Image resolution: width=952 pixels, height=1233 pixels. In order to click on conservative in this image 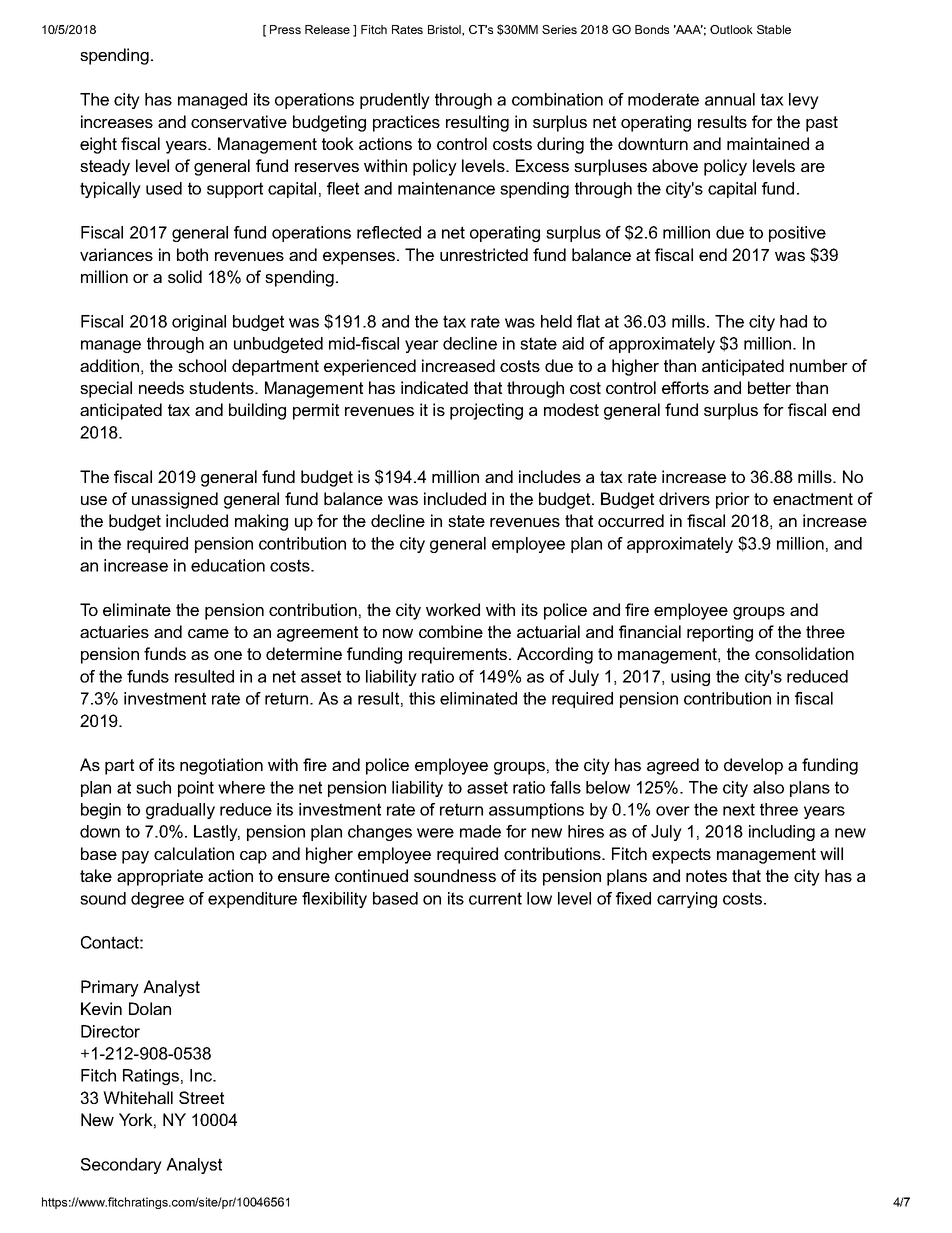, I will do `click(239, 121)`.
